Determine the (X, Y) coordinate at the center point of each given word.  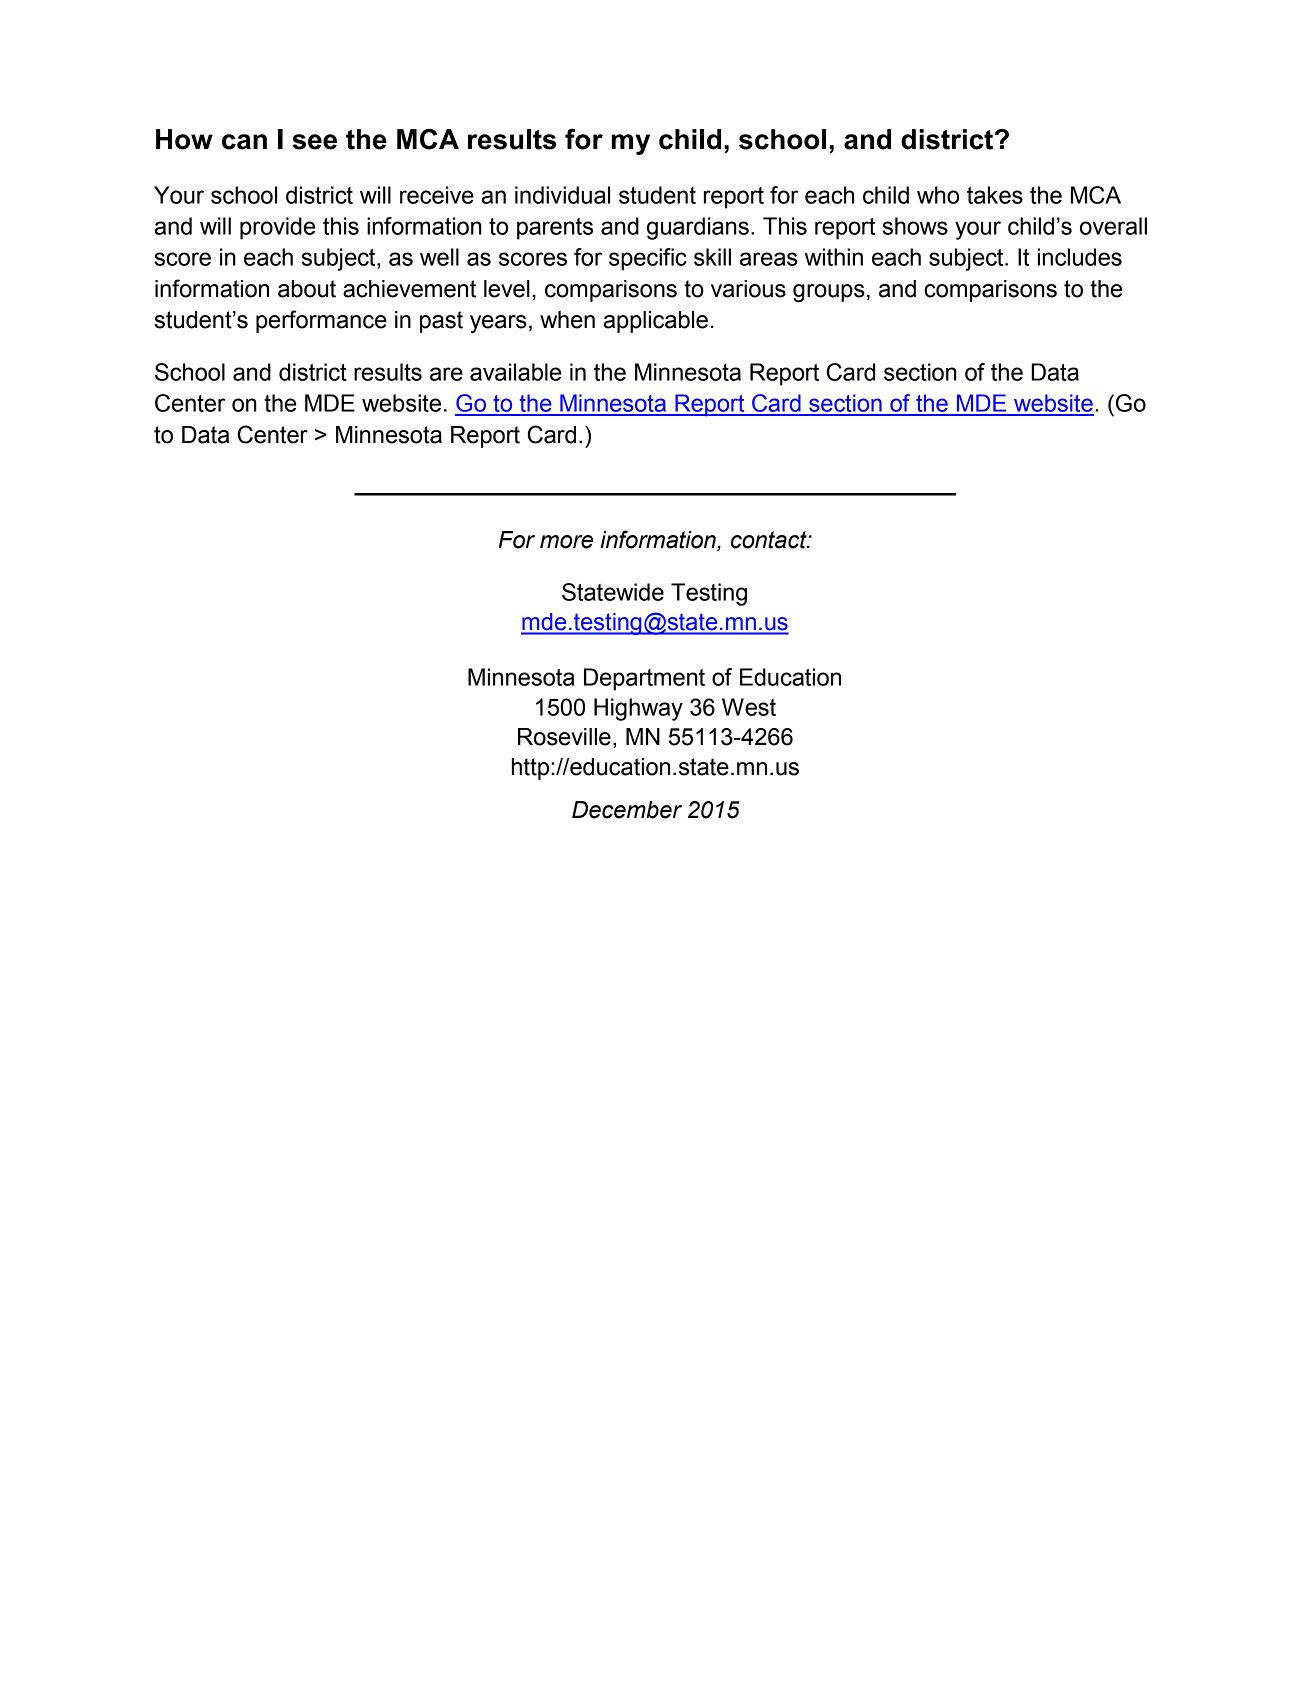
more (566, 542)
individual (562, 195)
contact (770, 540)
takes (995, 195)
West (749, 707)
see (314, 142)
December (627, 810)
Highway (638, 709)
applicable (656, 322)
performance (321, 321)
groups (829, 293)
